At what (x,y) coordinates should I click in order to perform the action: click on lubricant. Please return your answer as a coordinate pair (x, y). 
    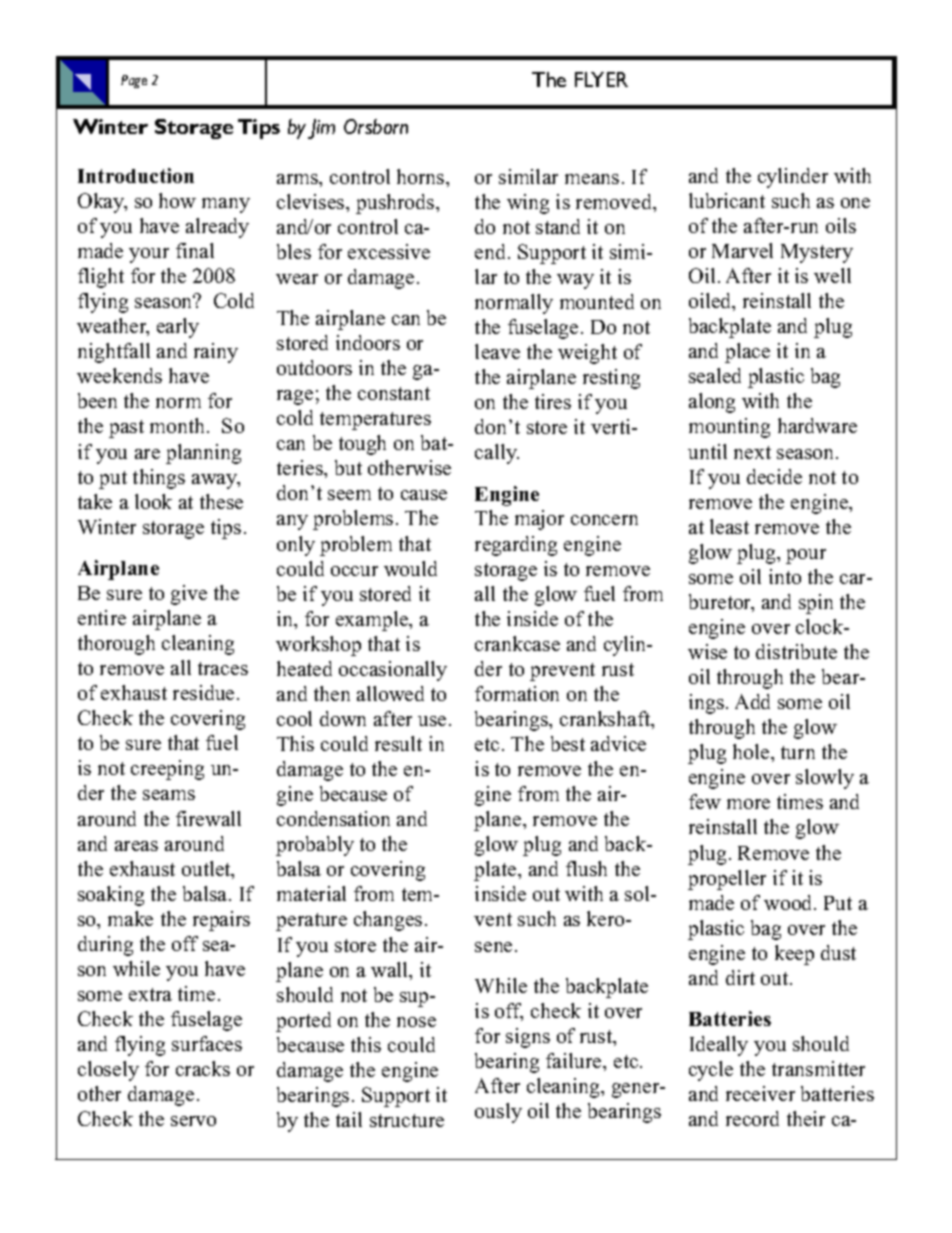
    Looking at the image, I should click on (727, 200).
